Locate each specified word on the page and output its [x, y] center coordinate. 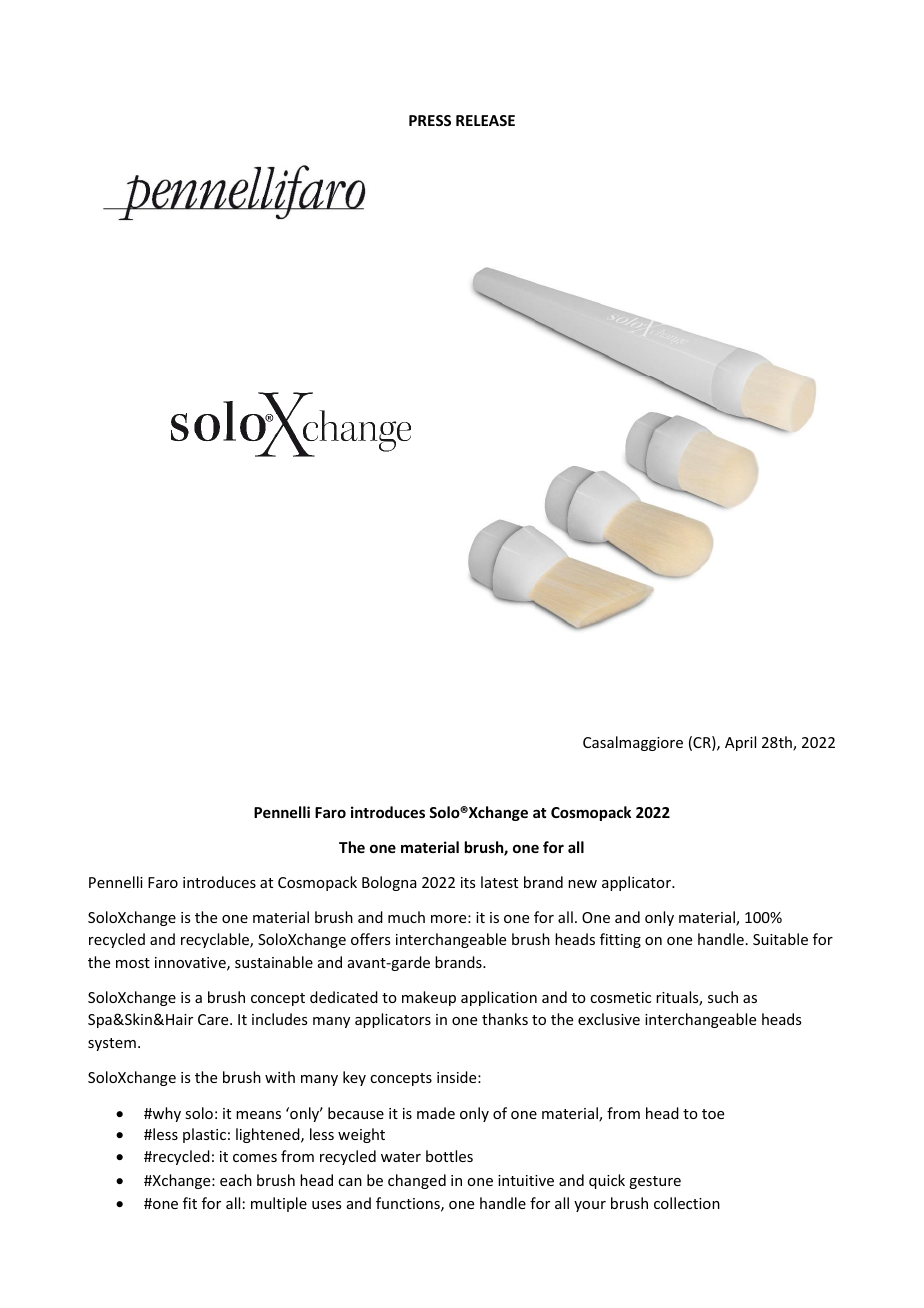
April [740, 743]
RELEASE [485, 120]
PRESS [430, 120]
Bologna [389, 883]
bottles [449, 1156]
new [582, 884]
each [236, 1180]
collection [687, 1203]
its [468, 882]
